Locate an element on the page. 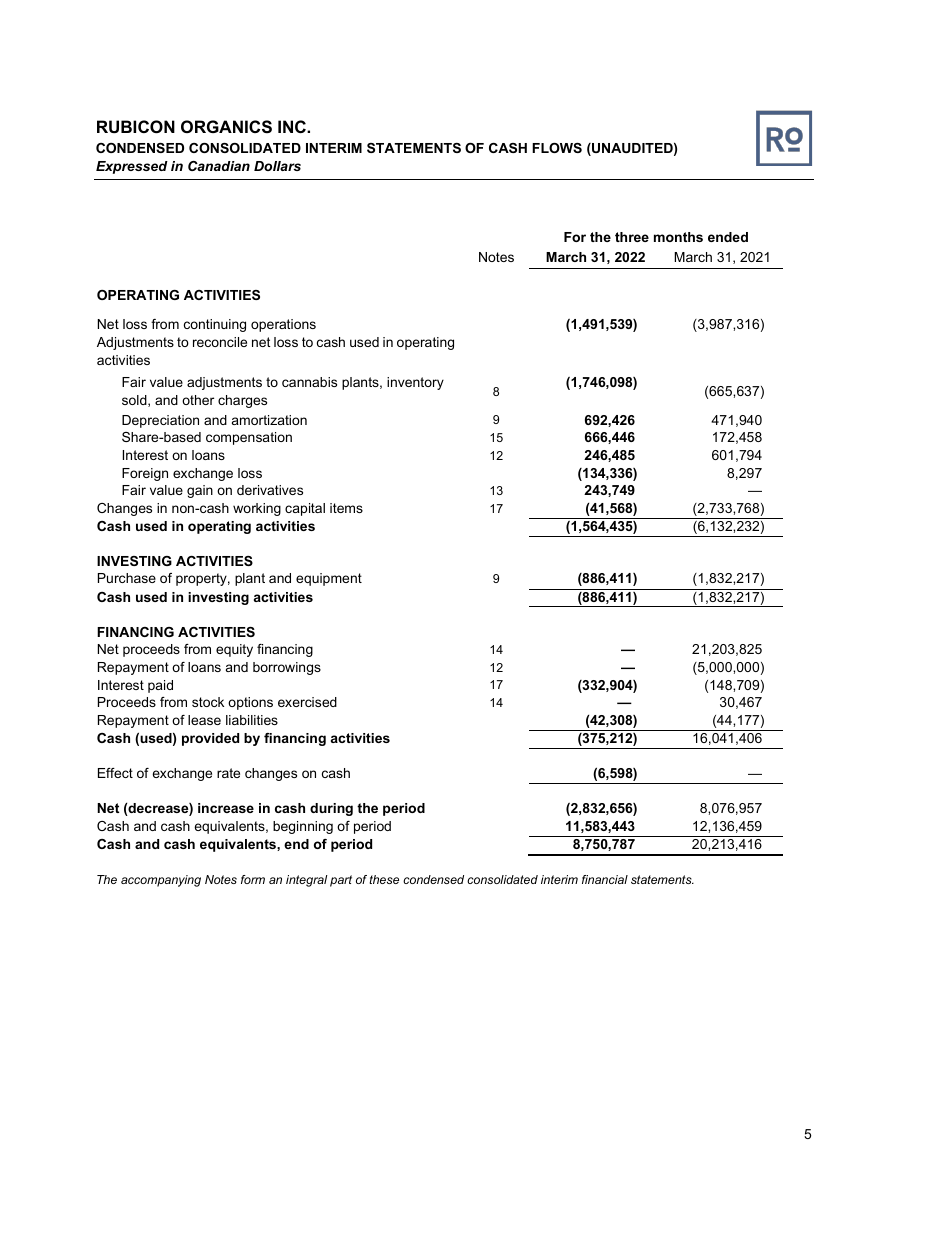  accompanying is located at coordinates (161, 881).
